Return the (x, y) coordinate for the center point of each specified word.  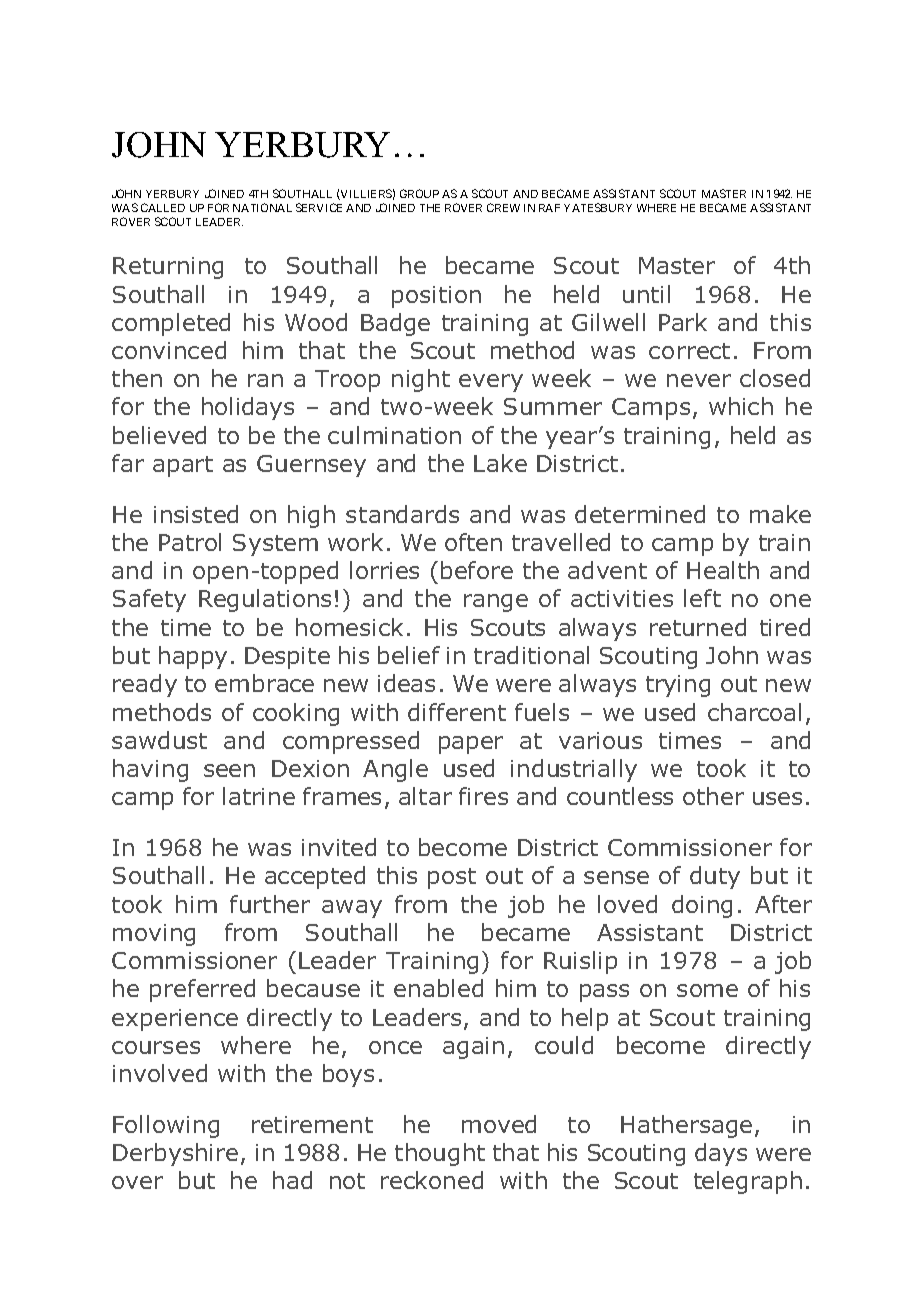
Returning (168, 268)
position (436, 297)
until (646, 294)
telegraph (748, 1182)
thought (440, 1154)
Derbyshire (175, 1154)
